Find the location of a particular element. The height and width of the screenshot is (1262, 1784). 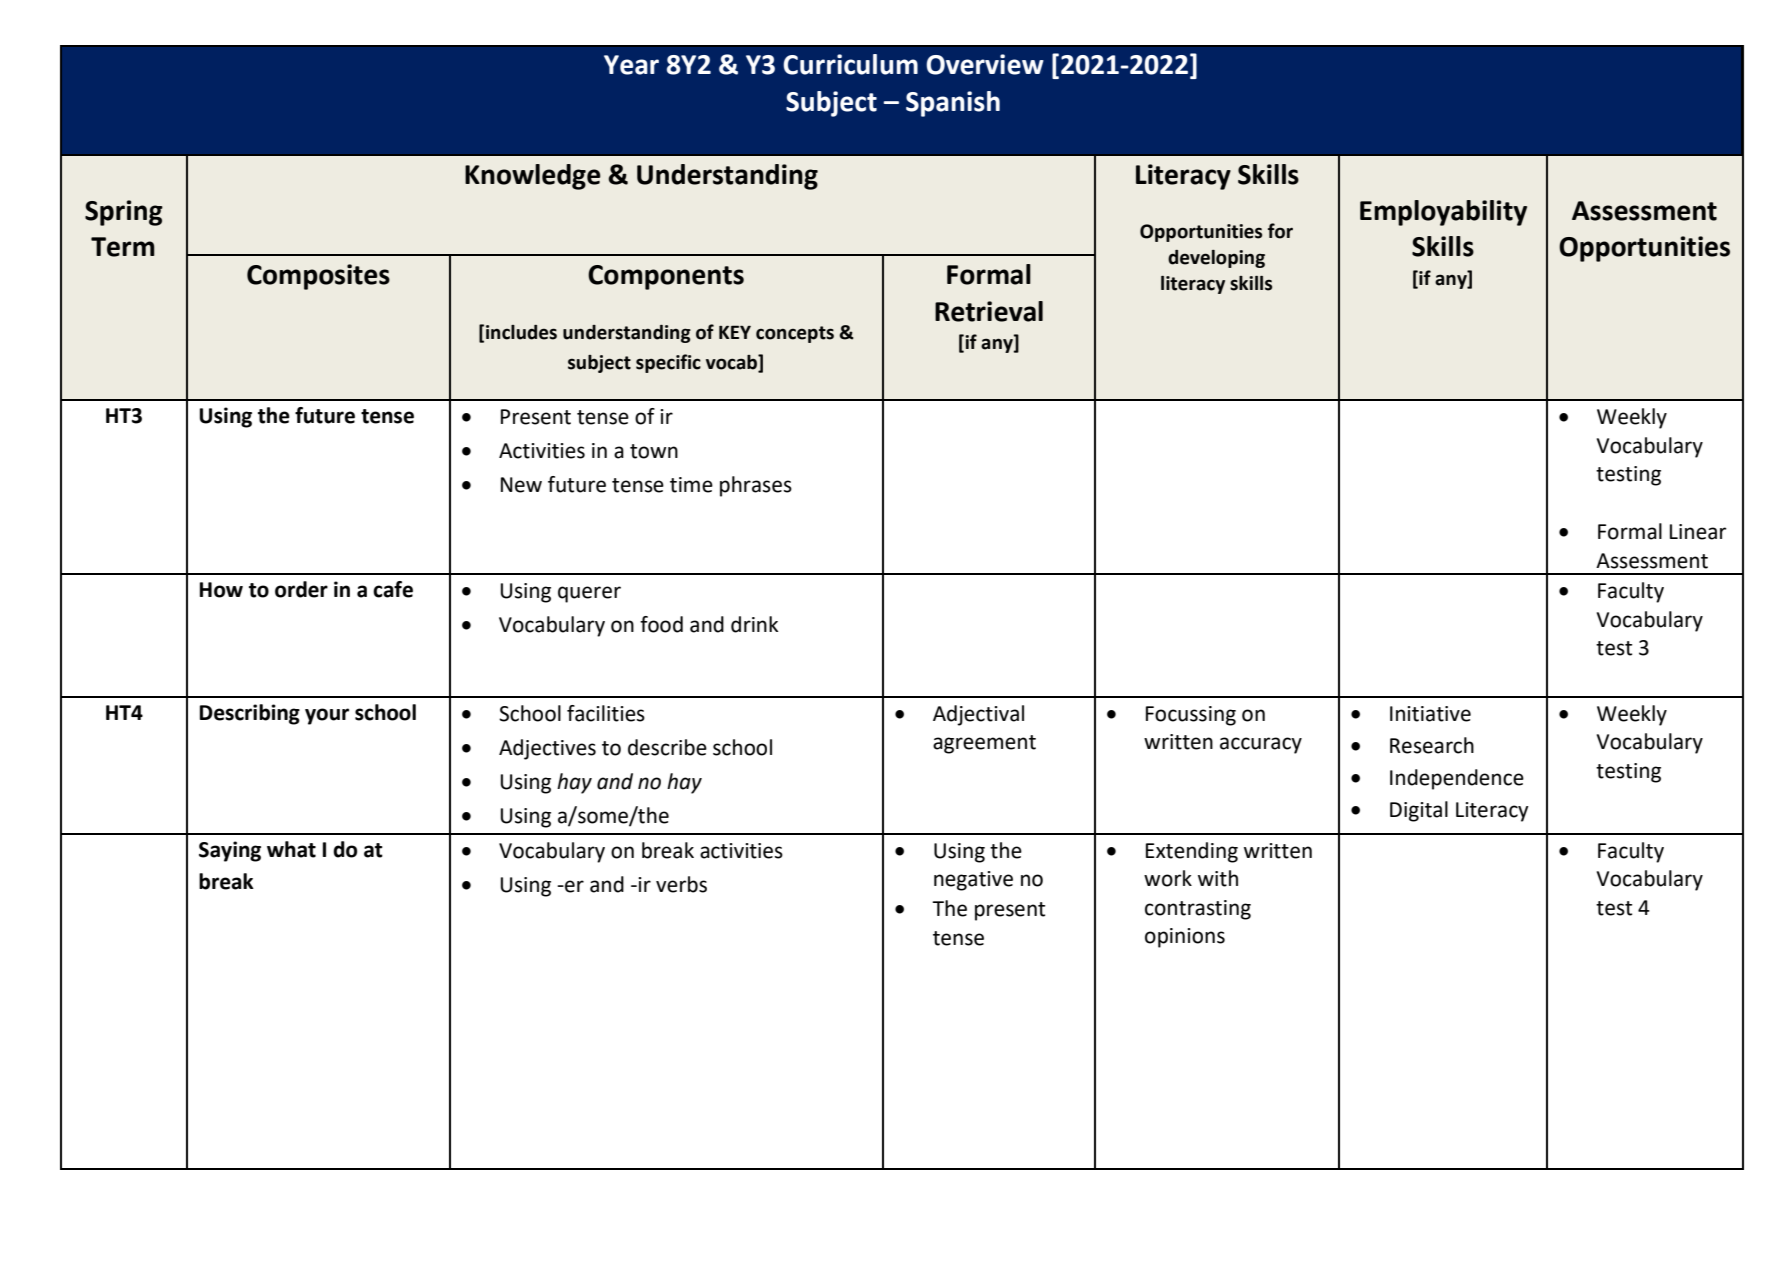

developing is located at coordinates (1216, 259).
